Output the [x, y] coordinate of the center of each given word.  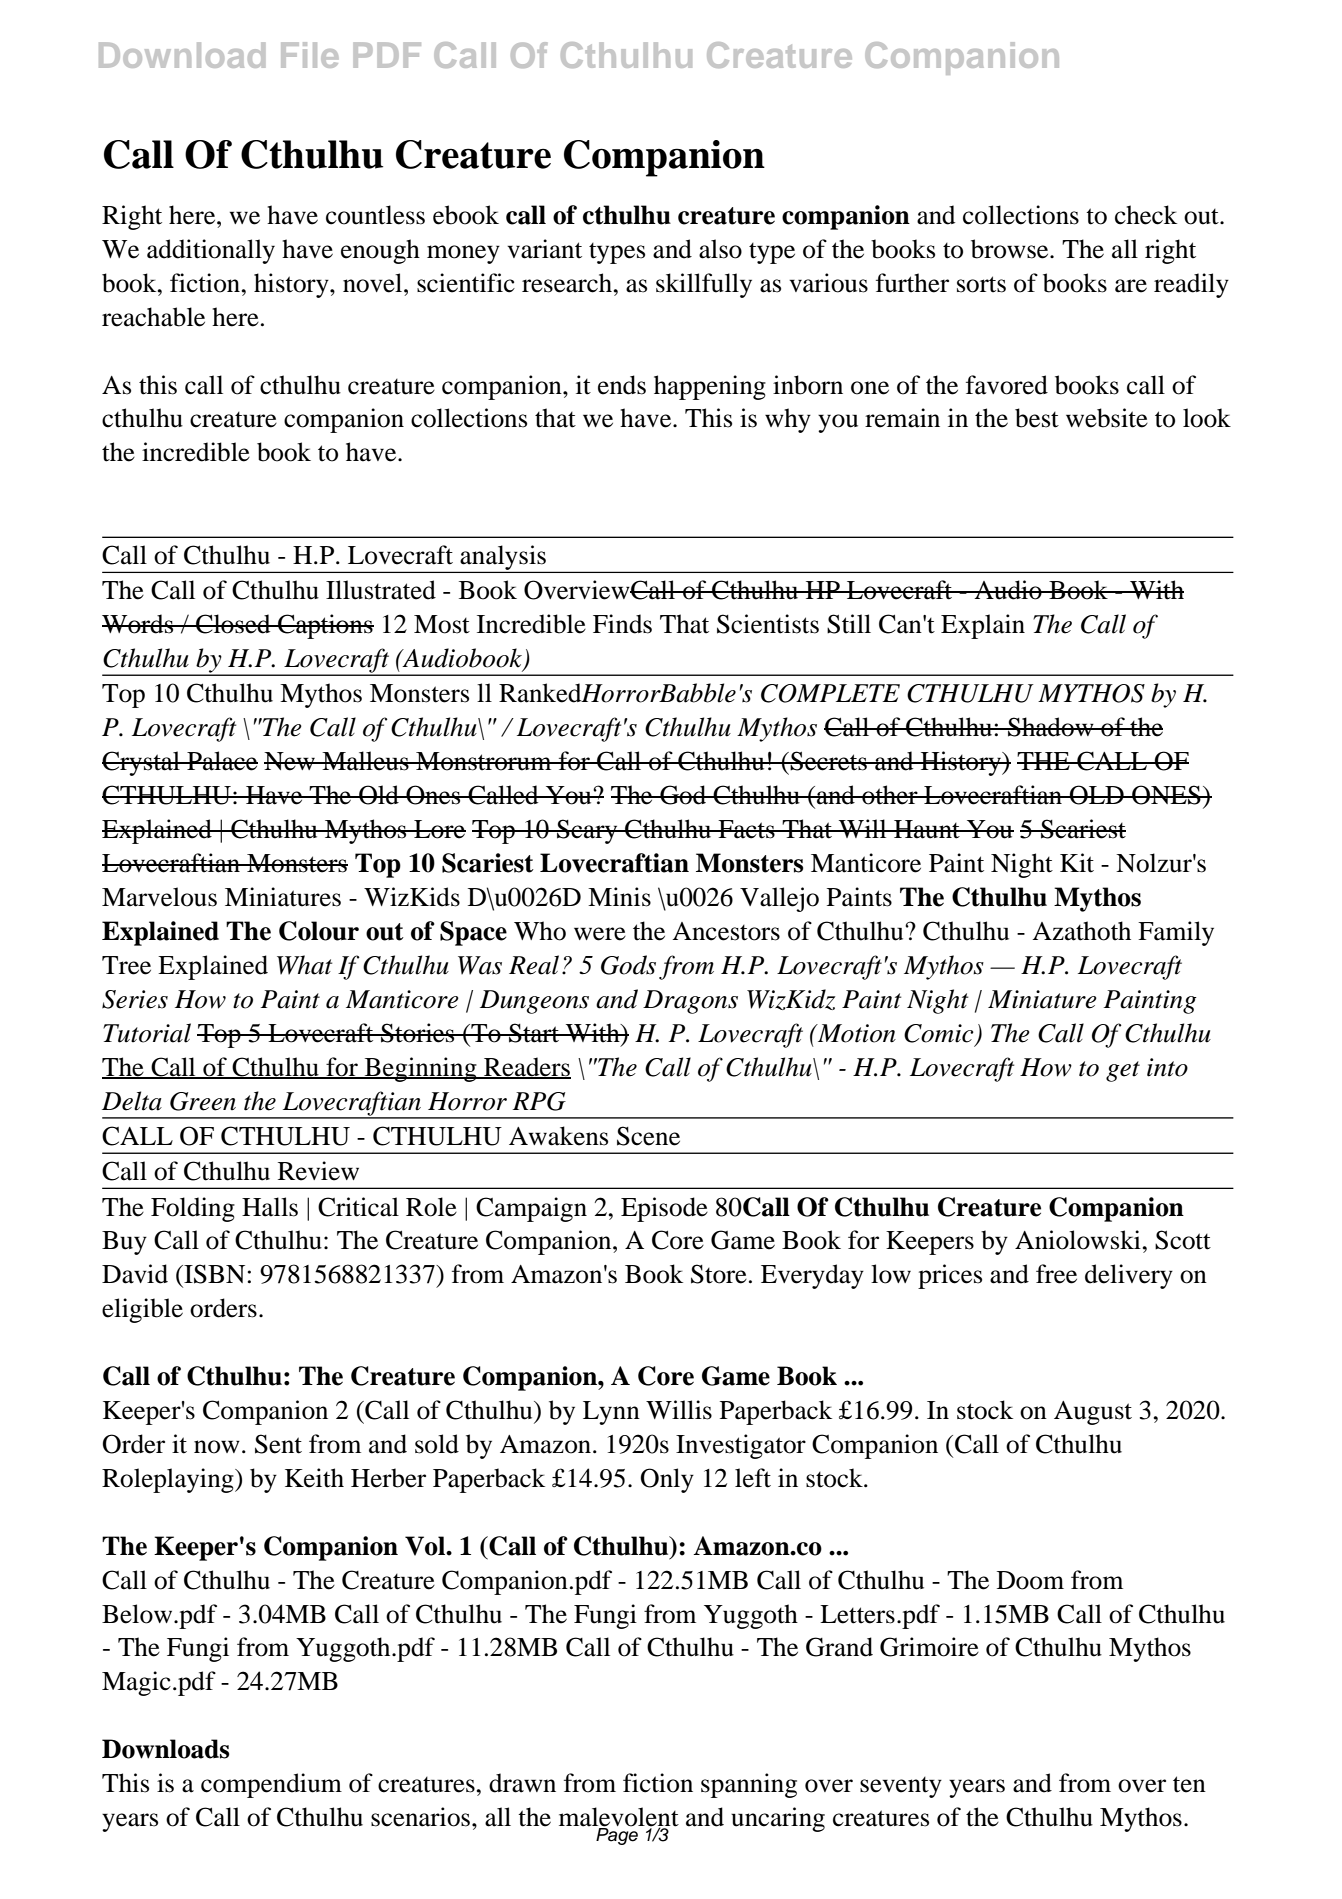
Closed [233, 624]
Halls [270, 1207]
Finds [622, 624]
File [310, 55]
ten [1189, 1784]
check [1146, 215]
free [1056, 1274]
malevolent [619, 1818]
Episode [664, 1209]
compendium [271, 1785]
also [720, 249]
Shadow [1051, 727]
